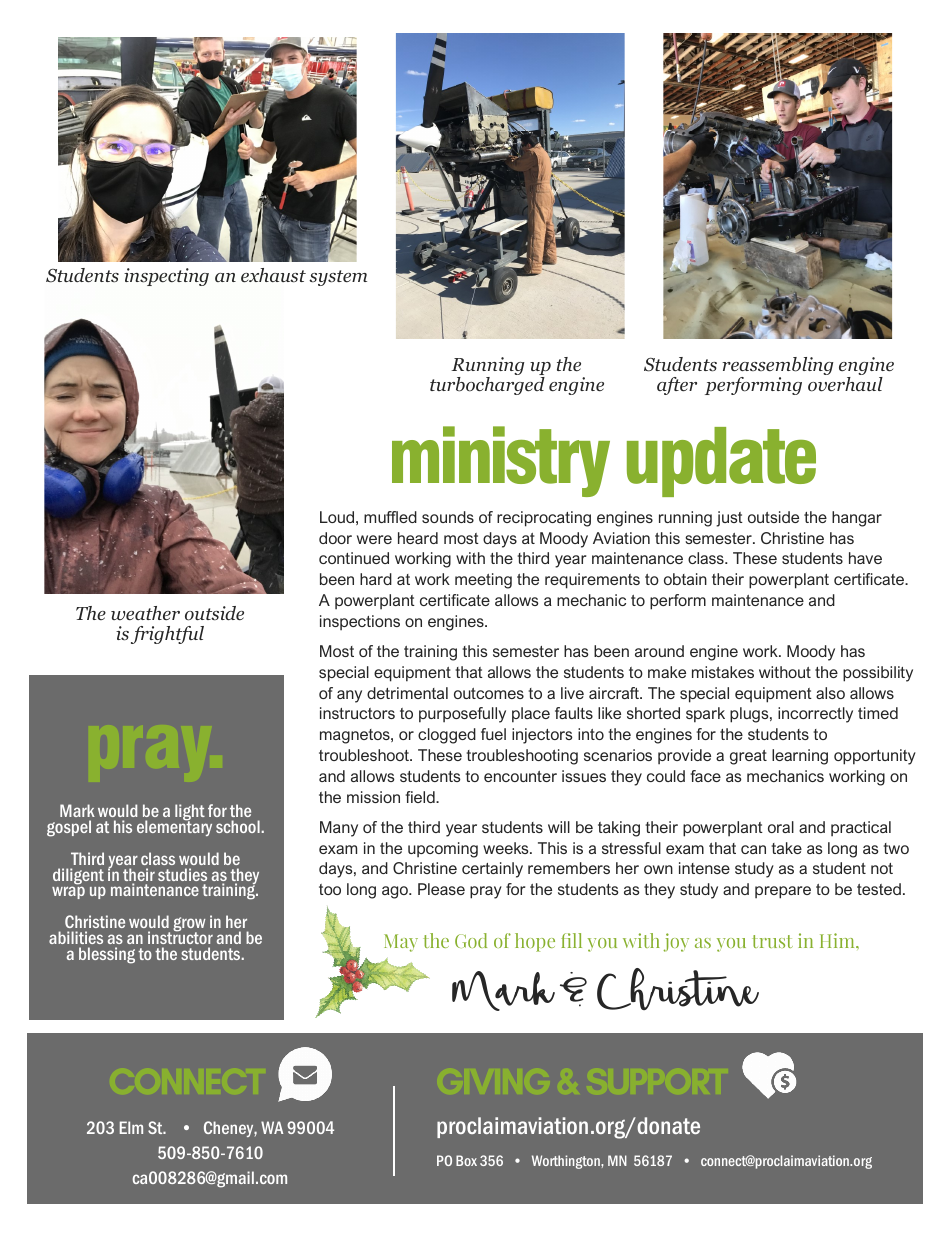 This screenshot has height=1233, width=952. I want to click on inspecting, so click(166, 277).
